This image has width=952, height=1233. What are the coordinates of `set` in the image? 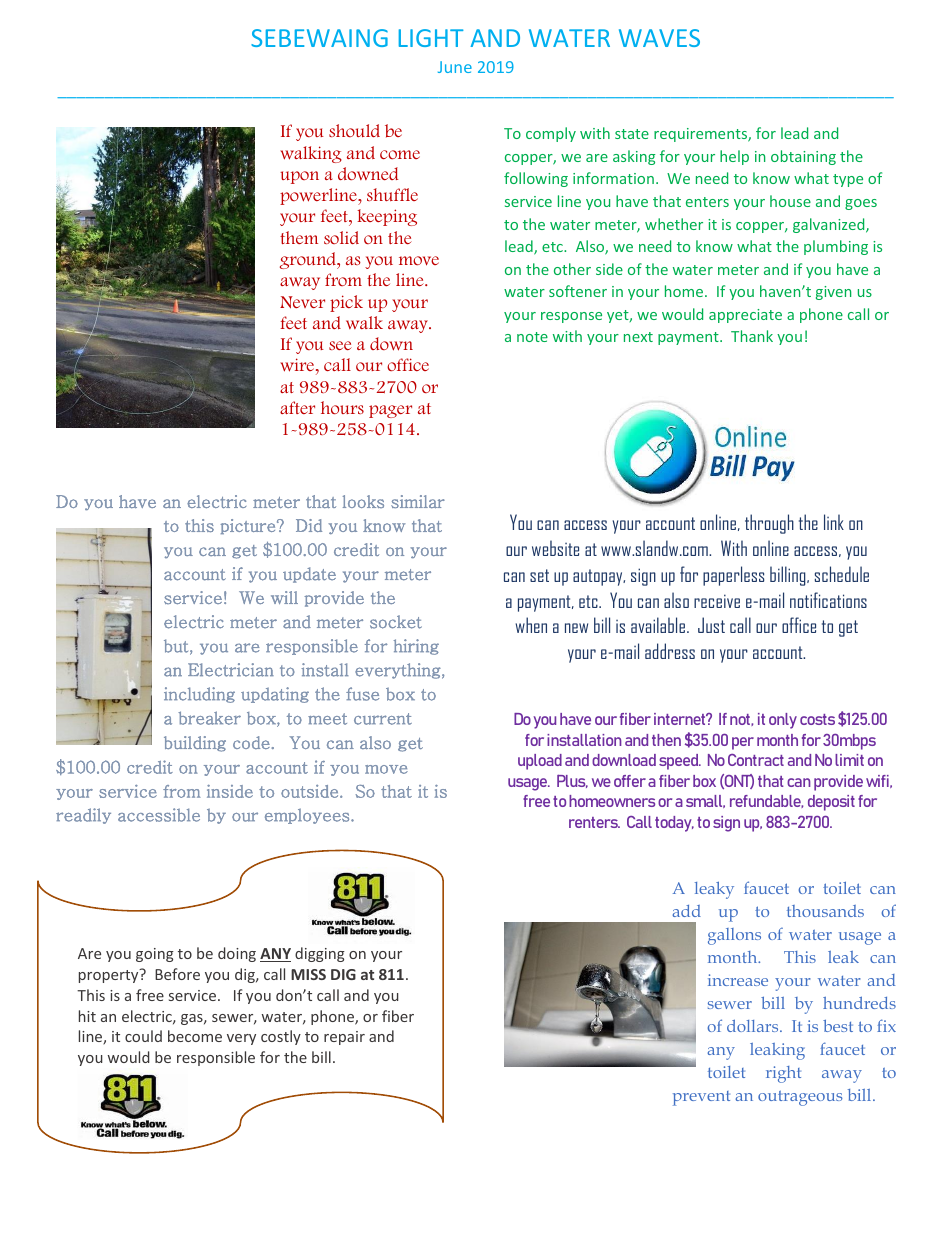 It's located at (539, 575).
